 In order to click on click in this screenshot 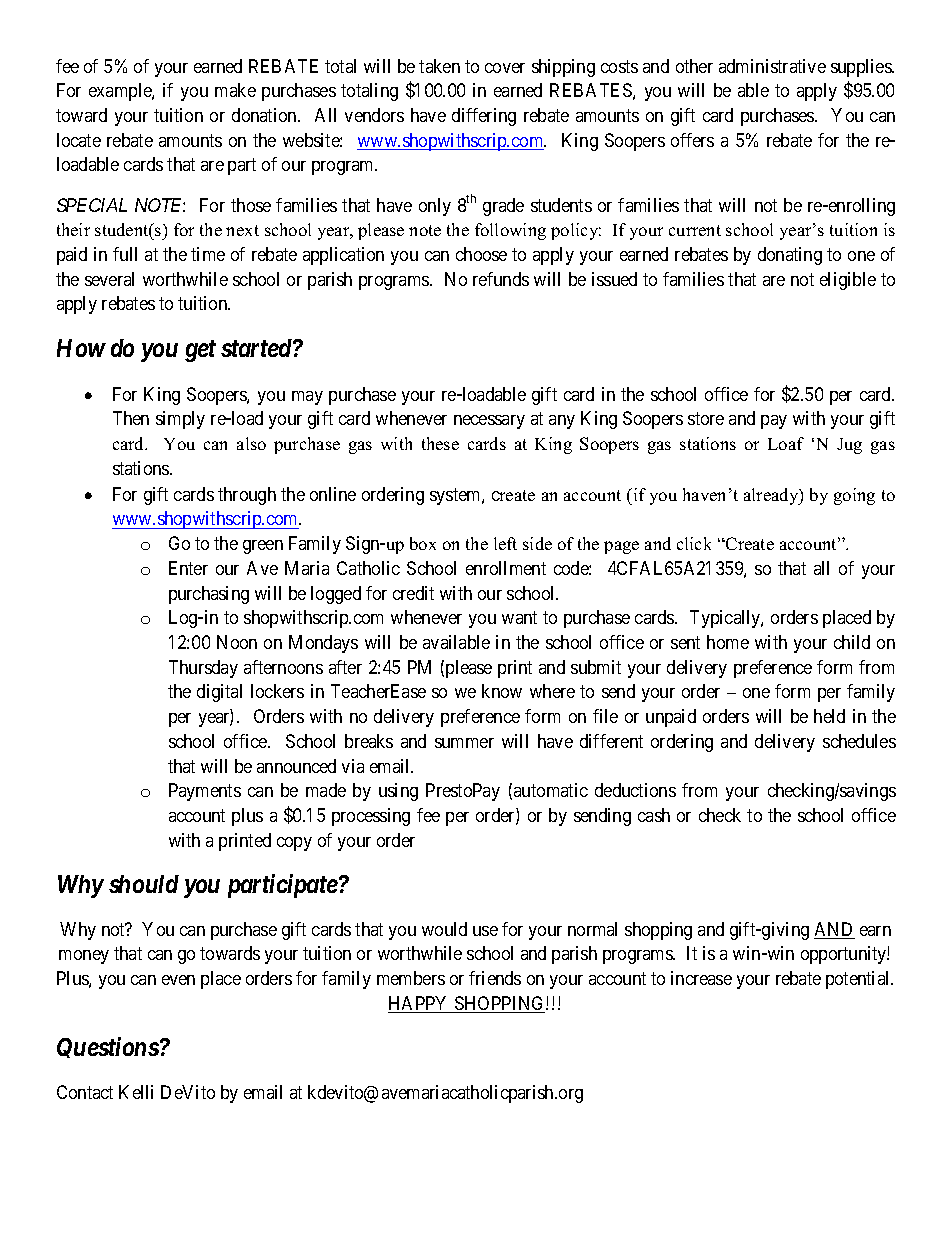, I will do `click(694, 543)`.
